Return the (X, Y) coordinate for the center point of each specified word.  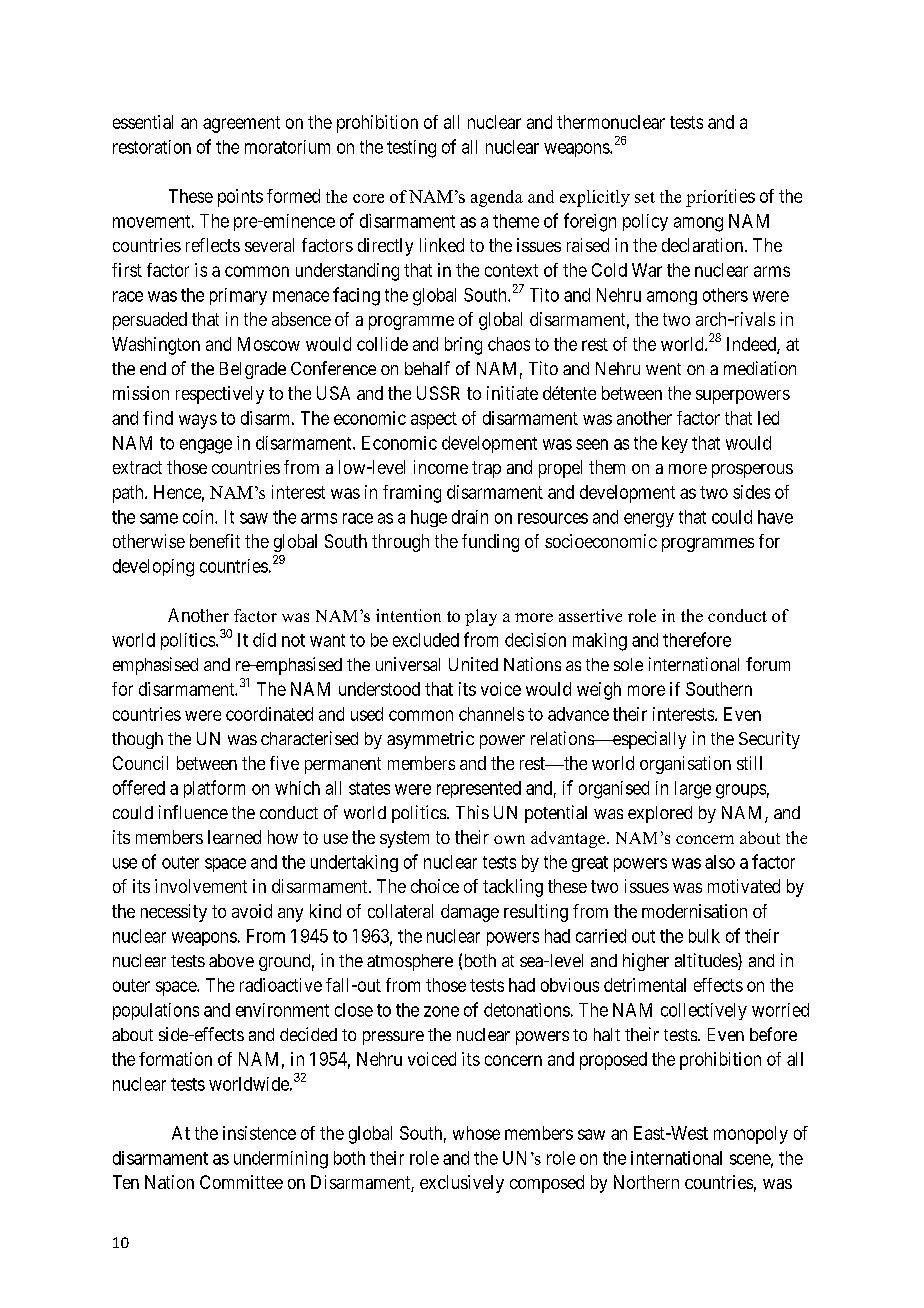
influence (193, 812)
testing (411, 149)
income (441, 467)
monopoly (751, 1135)
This (472, 812)
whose (476, 1133)
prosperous (752, 471)
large (693, 790)
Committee (241, 1182)
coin (199, 517)
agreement (241, 124)
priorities (720, 198)
